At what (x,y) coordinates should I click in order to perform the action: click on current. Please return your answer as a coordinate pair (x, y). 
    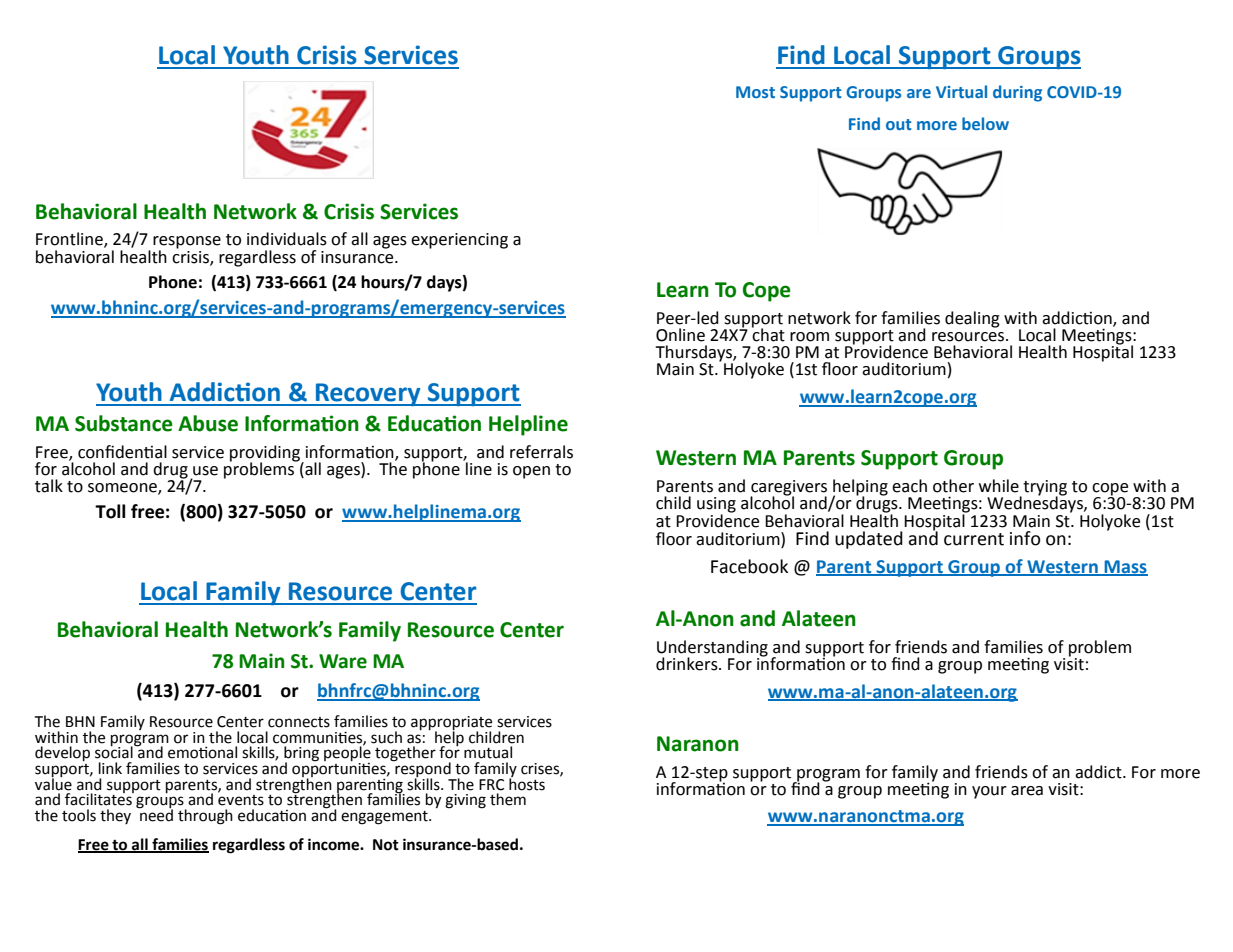
    Looking at the image, I should click on (974, 539).
